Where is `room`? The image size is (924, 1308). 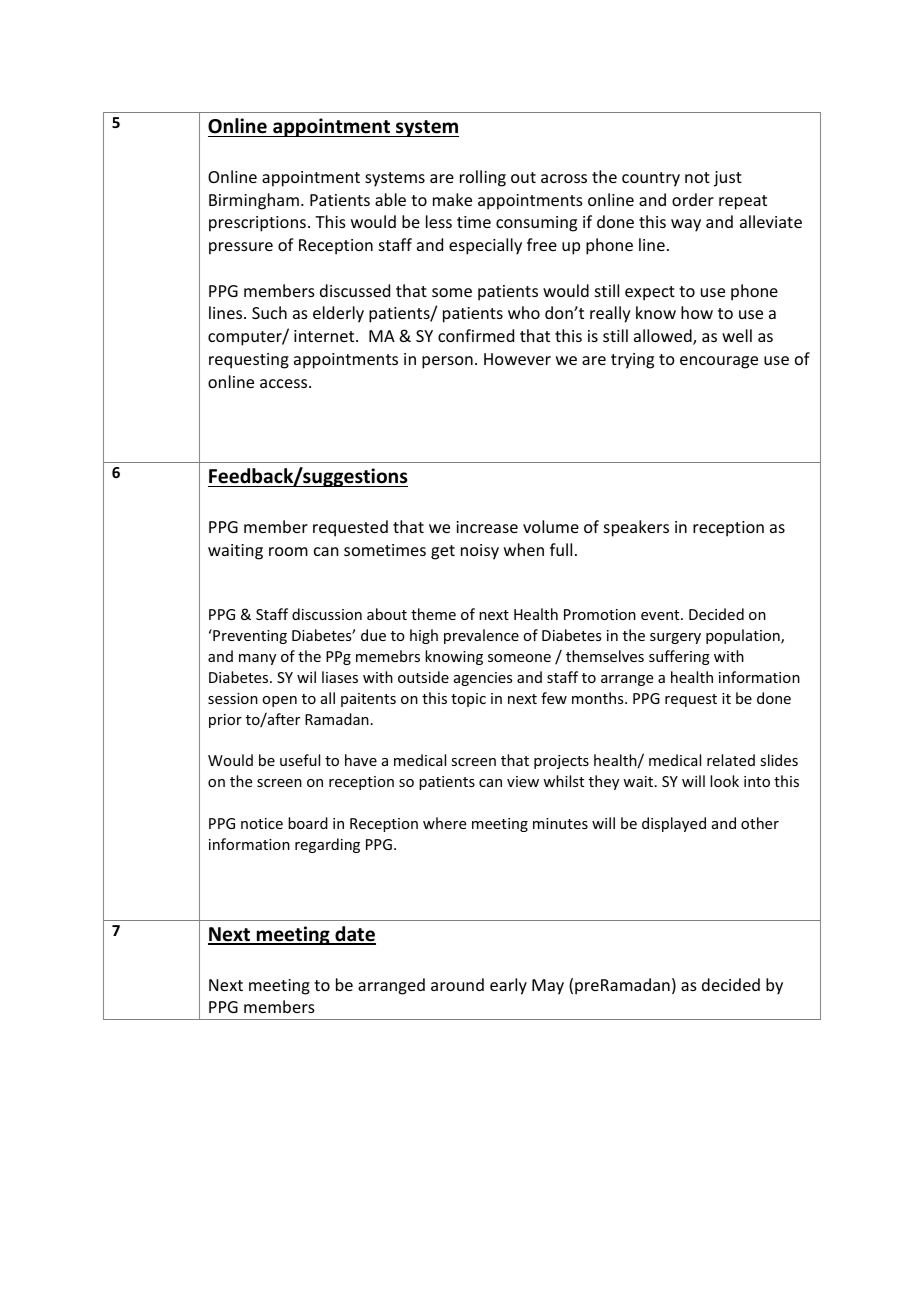 room is located at coordinates (288, 551).
